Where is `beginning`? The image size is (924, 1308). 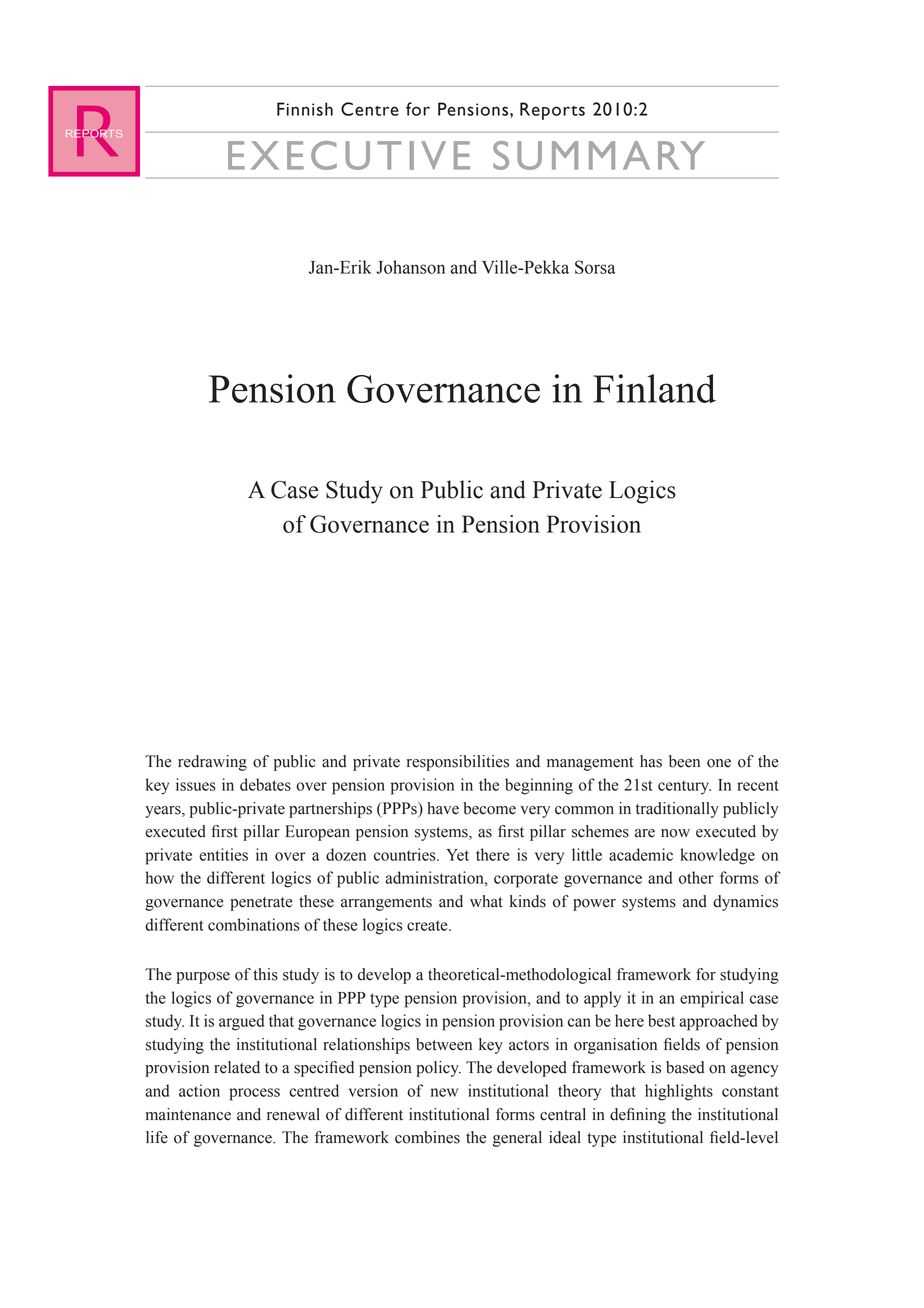 beginning is located at coordinates (539, 786).
